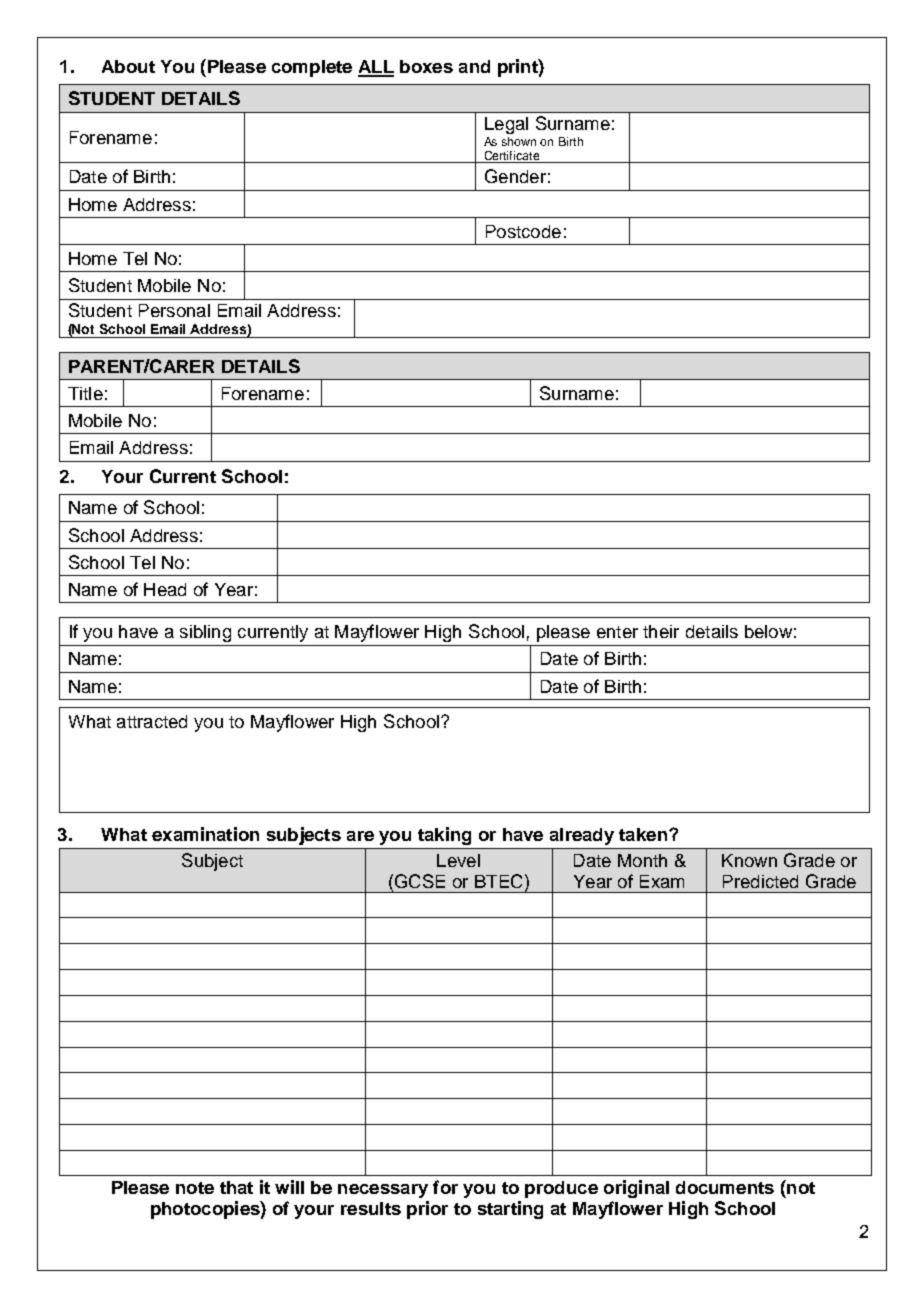 The width and height of the screenshot is (924, 1308). What do you see at coordinates (636, 1189) in the screenshot?
I see `original` at bounding box center [636, 1189].
